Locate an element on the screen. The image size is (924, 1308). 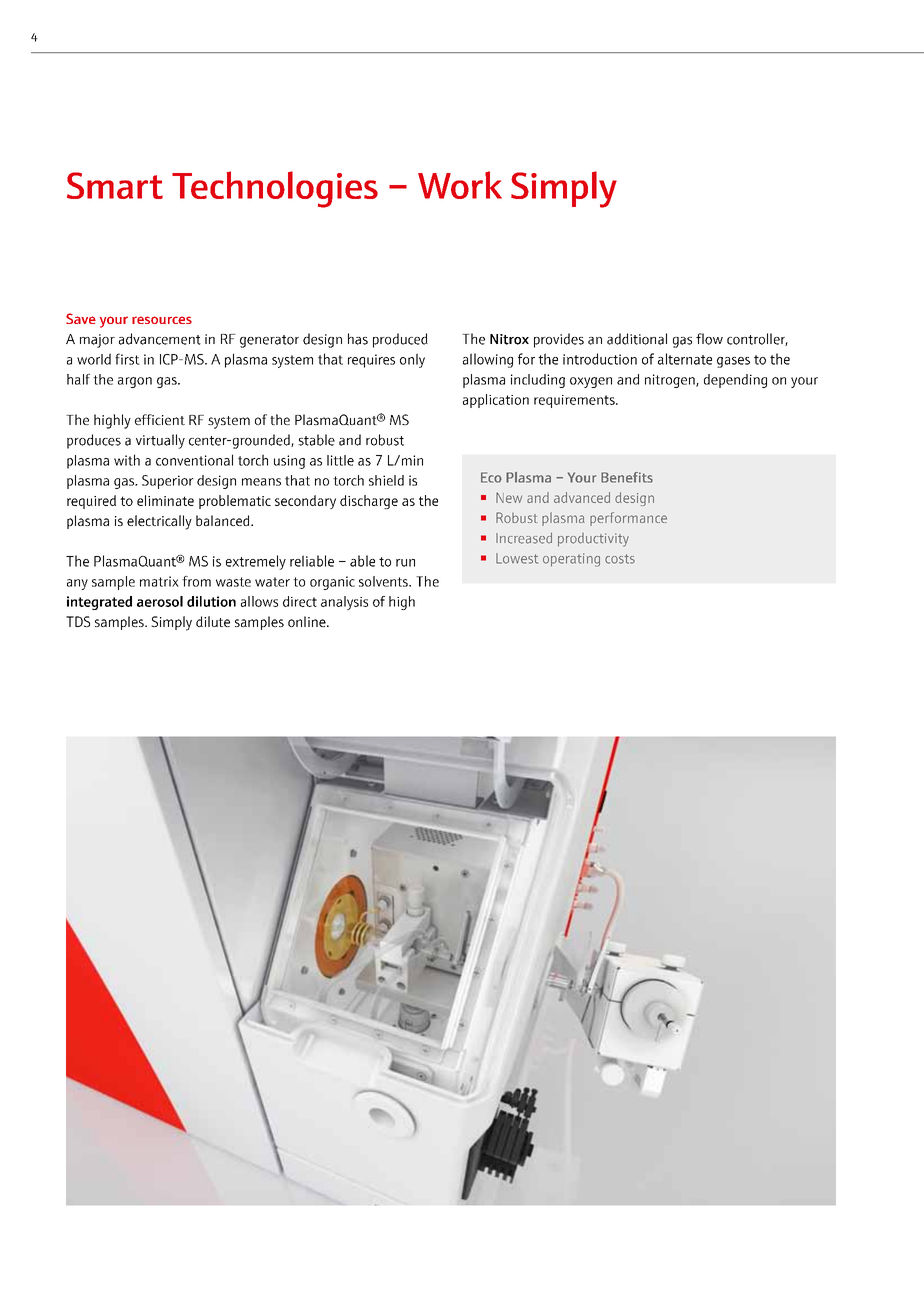
discharge is located at coordinates (369, 502).
